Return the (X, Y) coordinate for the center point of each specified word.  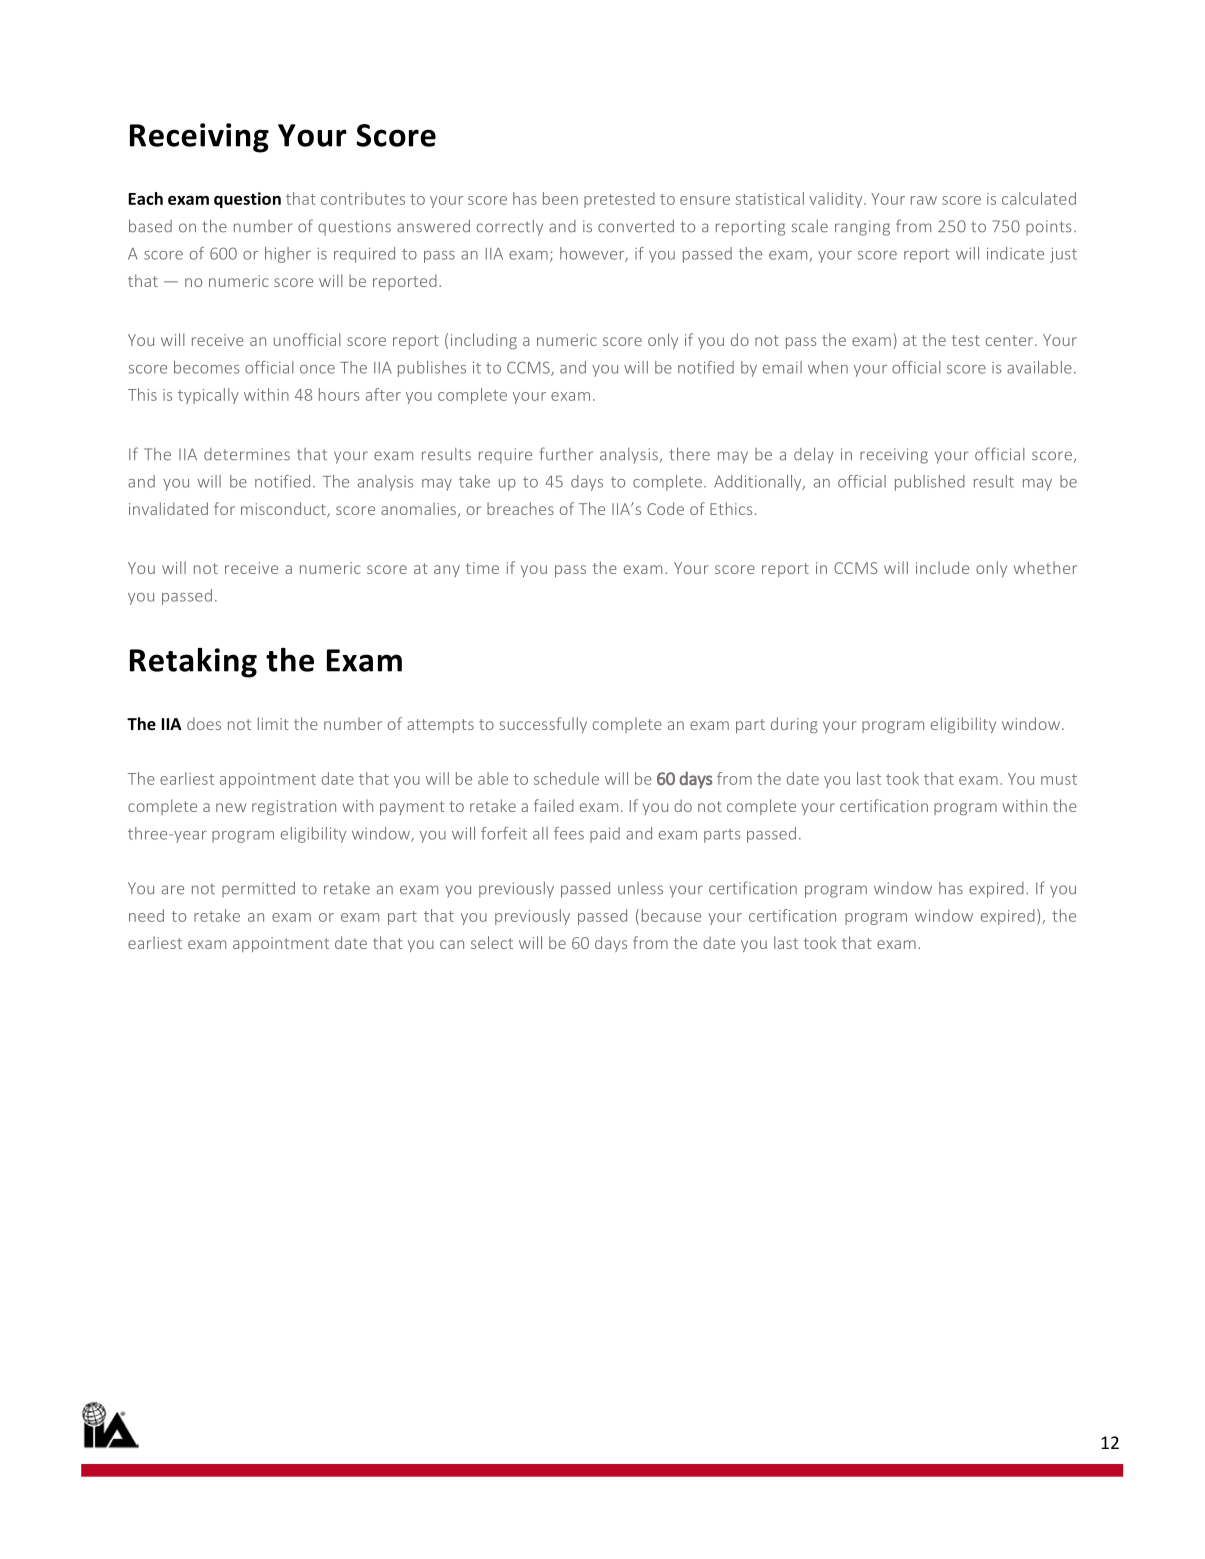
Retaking (193, 663)
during (794, 725)
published (930, 483)
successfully (543, 725)
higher (288, 255)
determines (247, 454)
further (566, 454)
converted (636, 226)
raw (924, 200)
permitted (258, 889)
